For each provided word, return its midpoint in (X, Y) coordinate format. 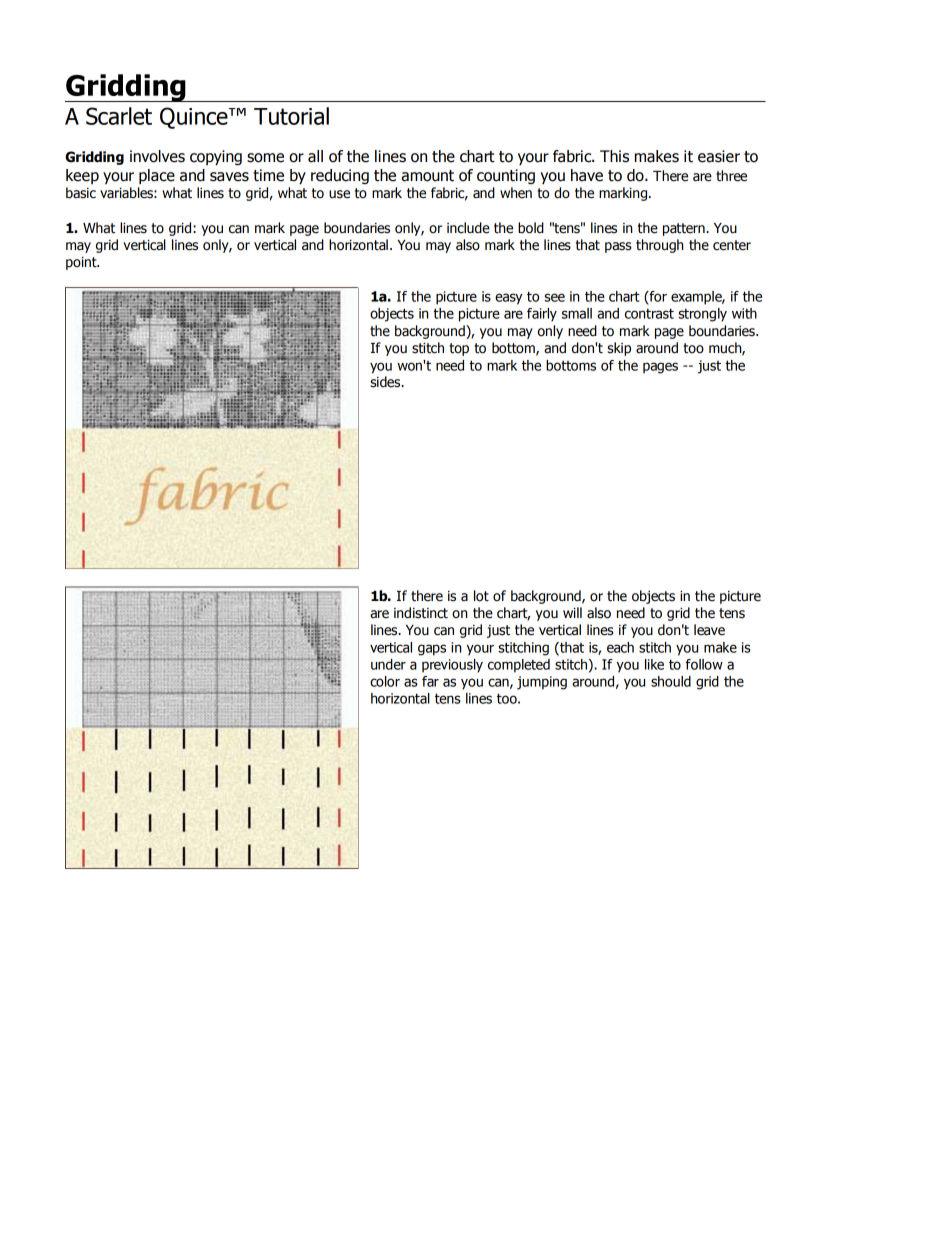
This (614, 156)
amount (427, 176)
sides (386, 382)
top (459, 349)
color (385, 681)
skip (619, 349)
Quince (195, 118)
